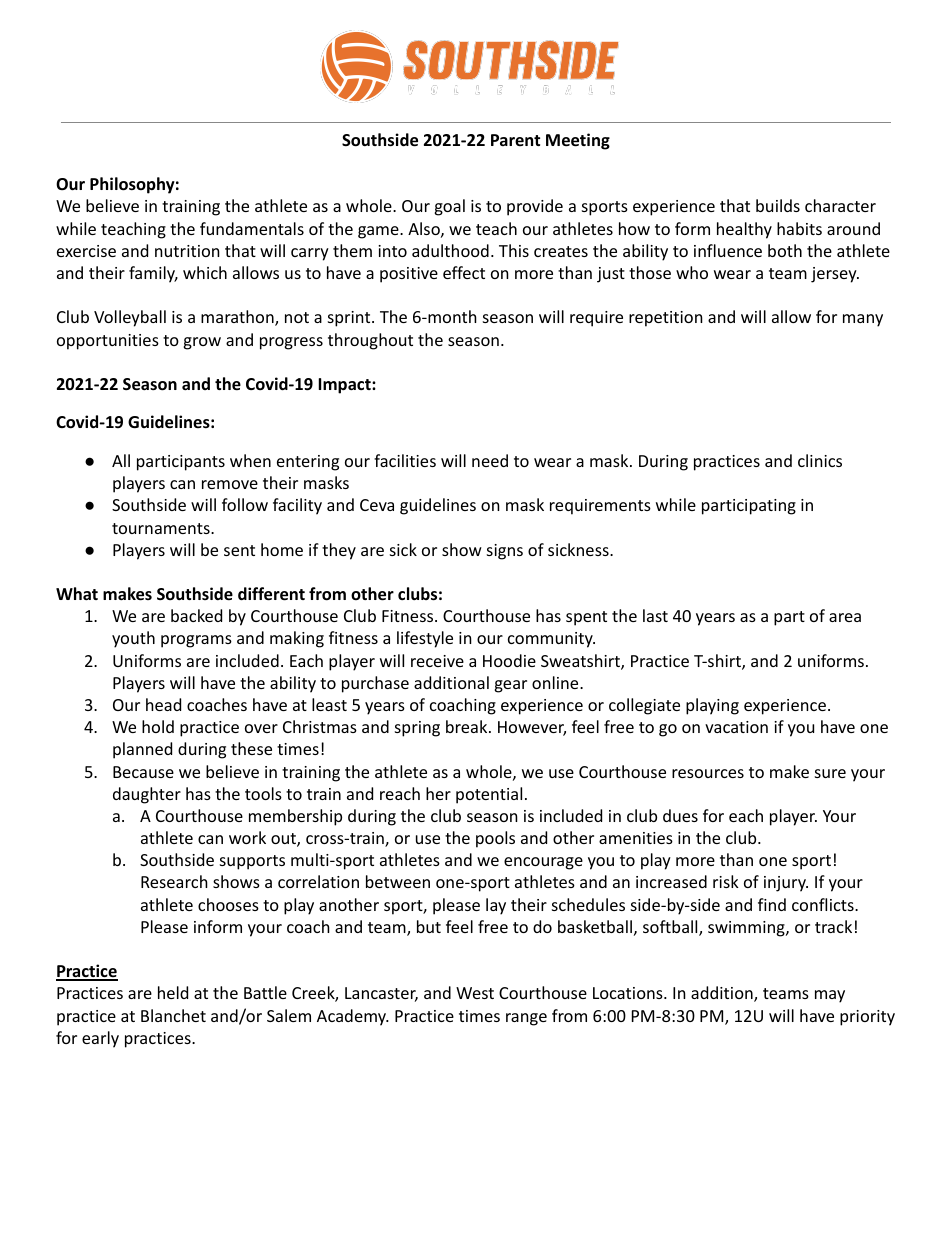 This document has width=952, height=1233. What do you see at coordinates (778, 205) in the document?
I see `builds` at bounding box center [778, 205].
